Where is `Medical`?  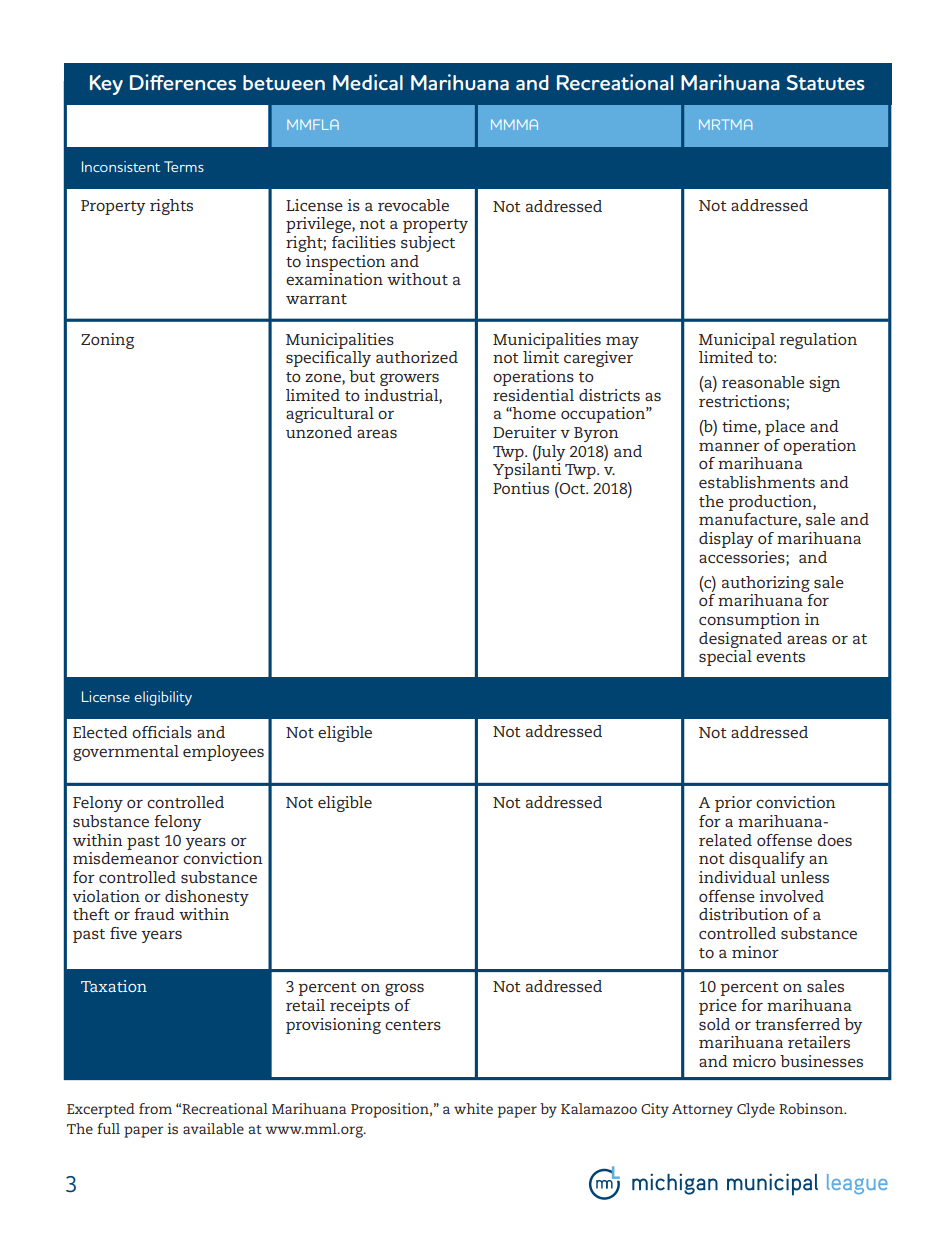
Medical is located at coordinates (368, 82).
